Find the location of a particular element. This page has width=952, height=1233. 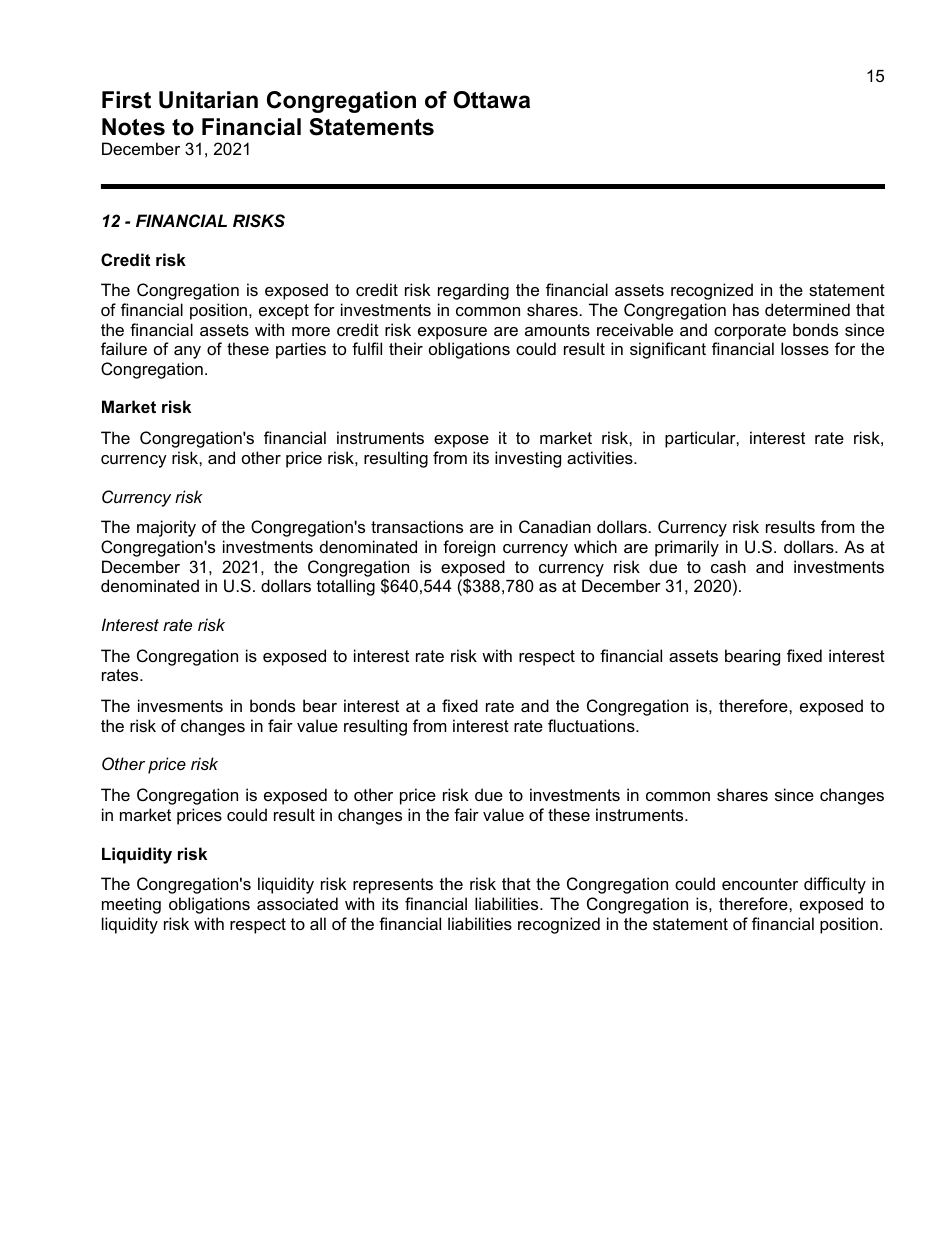

represents is located at coordinates (393, 886).
